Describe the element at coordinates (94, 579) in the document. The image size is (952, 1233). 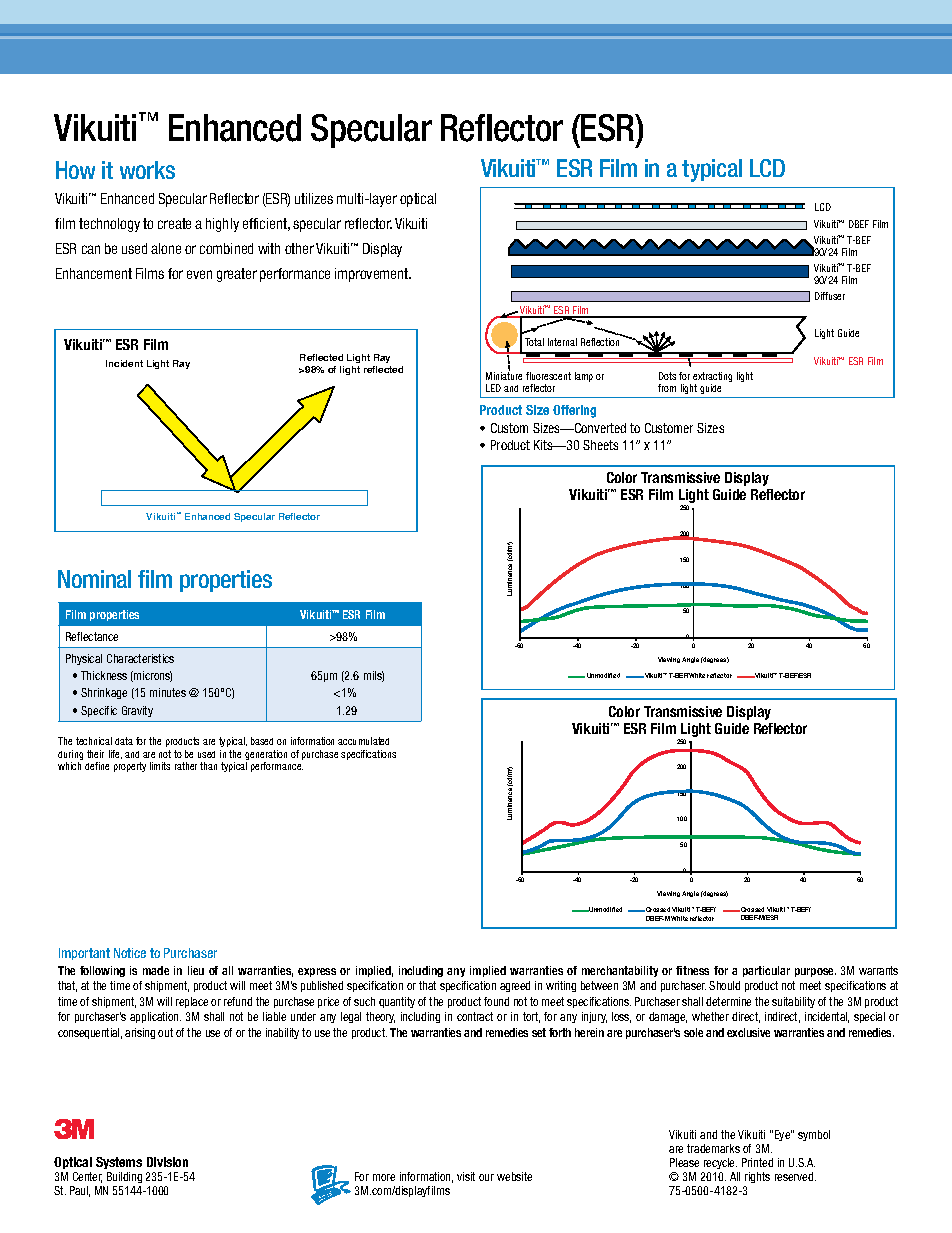
I see `Nominal` at that location.
